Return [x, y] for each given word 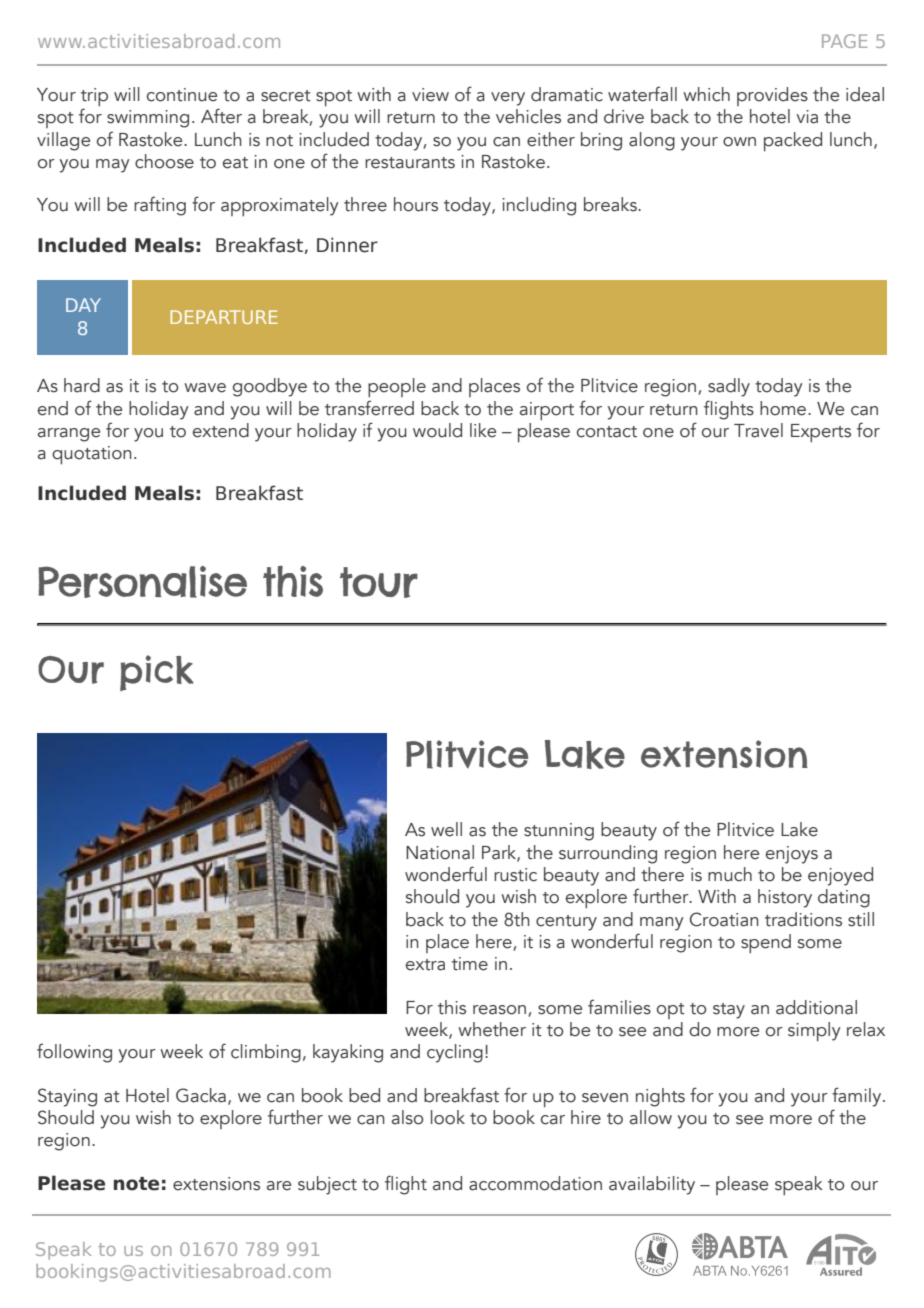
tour [379, 582]
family [858, 1097]
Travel [758, 430]
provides [772, 96]
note [136, 1184]
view [430, 95]
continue [182, 95]
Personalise [142, 582]
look [448, 1117]
